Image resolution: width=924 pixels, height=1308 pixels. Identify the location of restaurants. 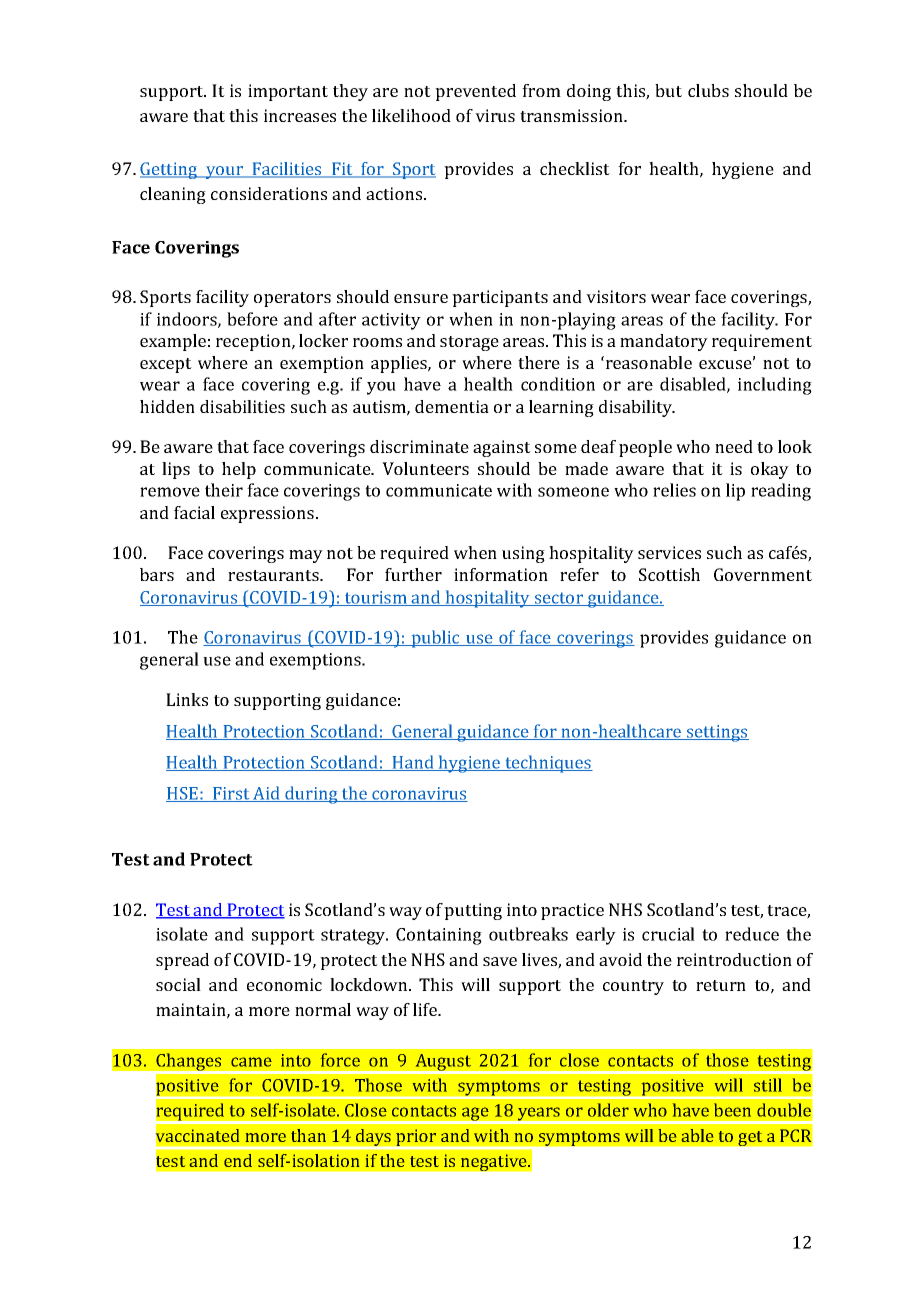
(274, 575).
